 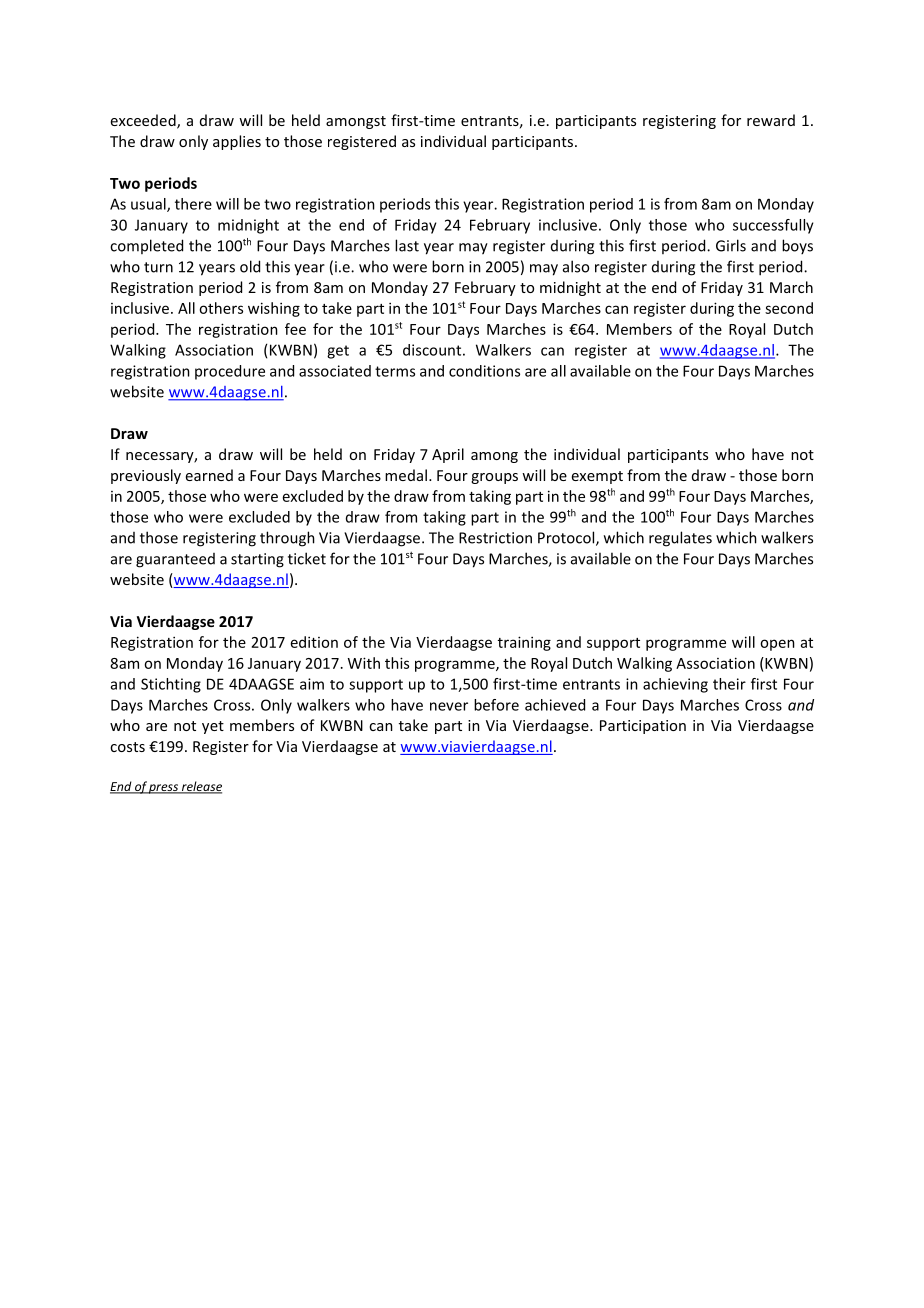 I want to click on last, so click(x=407, y=245).
